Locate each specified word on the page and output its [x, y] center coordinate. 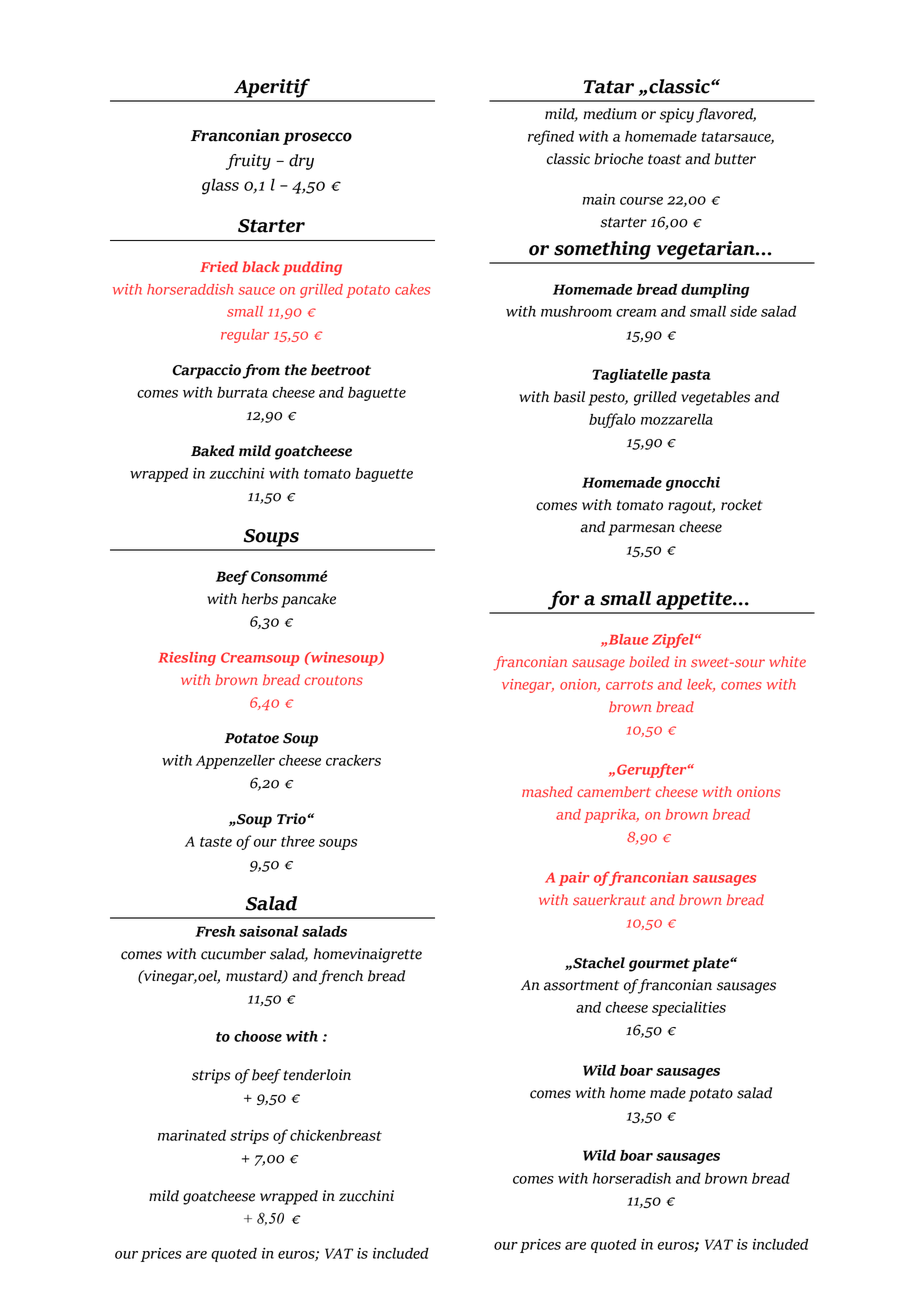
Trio [292, 819]
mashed [547, 791]
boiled [649, 661]
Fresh [215, 931]
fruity [248, 162]
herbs [260, 599]
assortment [581, 985]
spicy [677, 115]
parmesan [641, 530]
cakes [412, 289]
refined [551, 137]
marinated [192, 1135]
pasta [690, 376]
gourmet [659, 965]
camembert [614, 792]
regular [245, 336]
